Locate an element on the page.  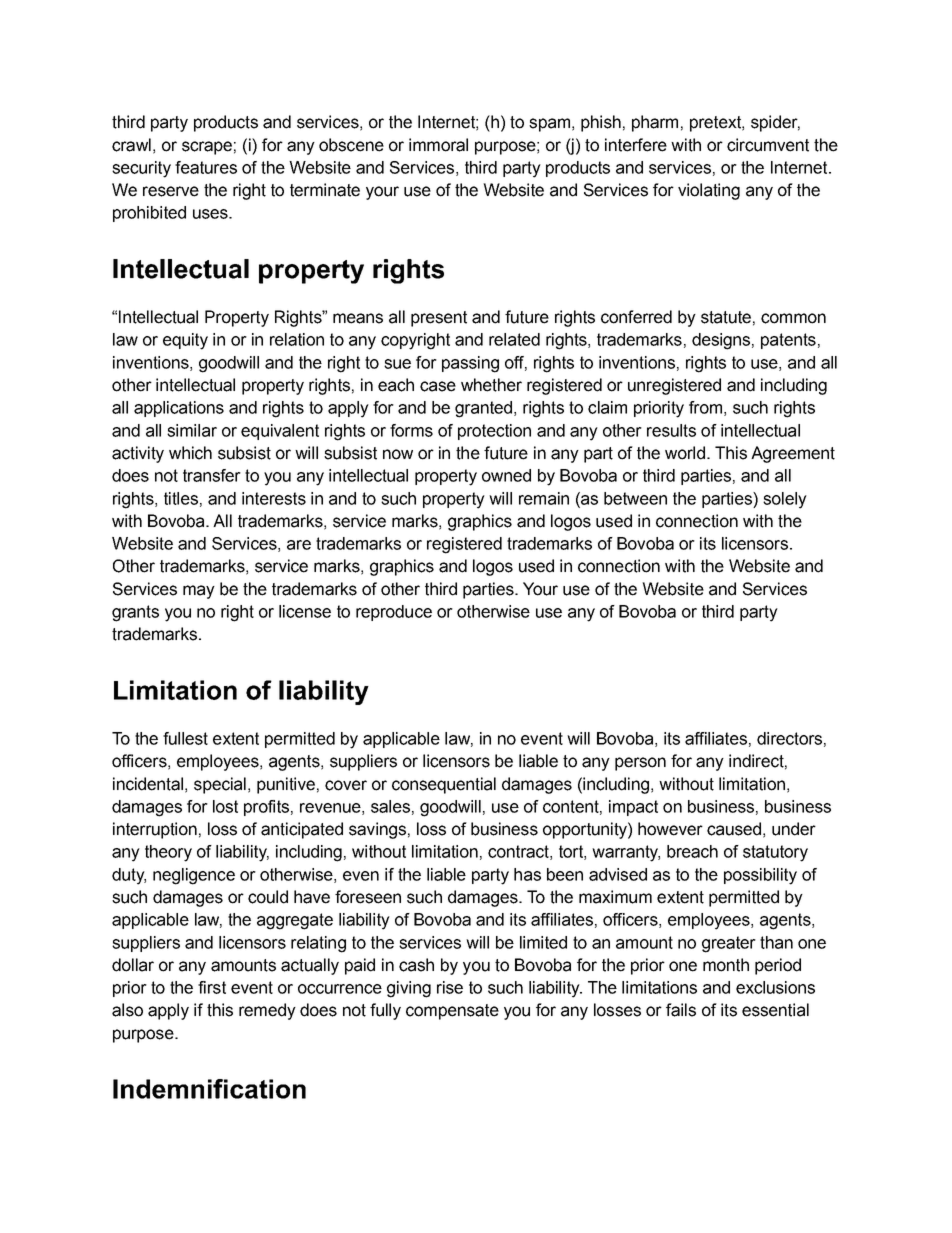
fails is located at coordinates (681, 1010).
